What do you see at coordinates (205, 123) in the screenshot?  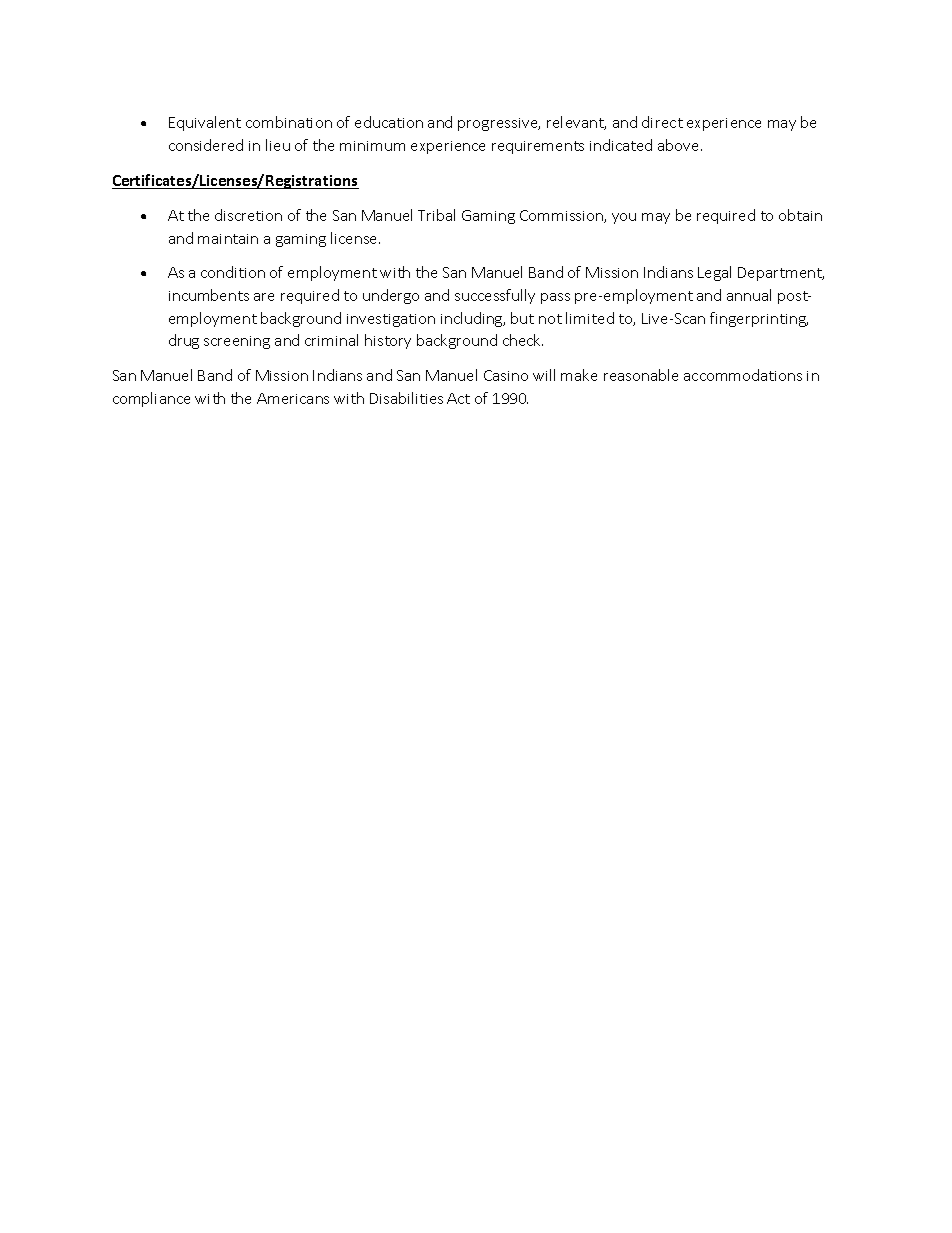 I see `Equivalent` at bounding box center [205, 123].
